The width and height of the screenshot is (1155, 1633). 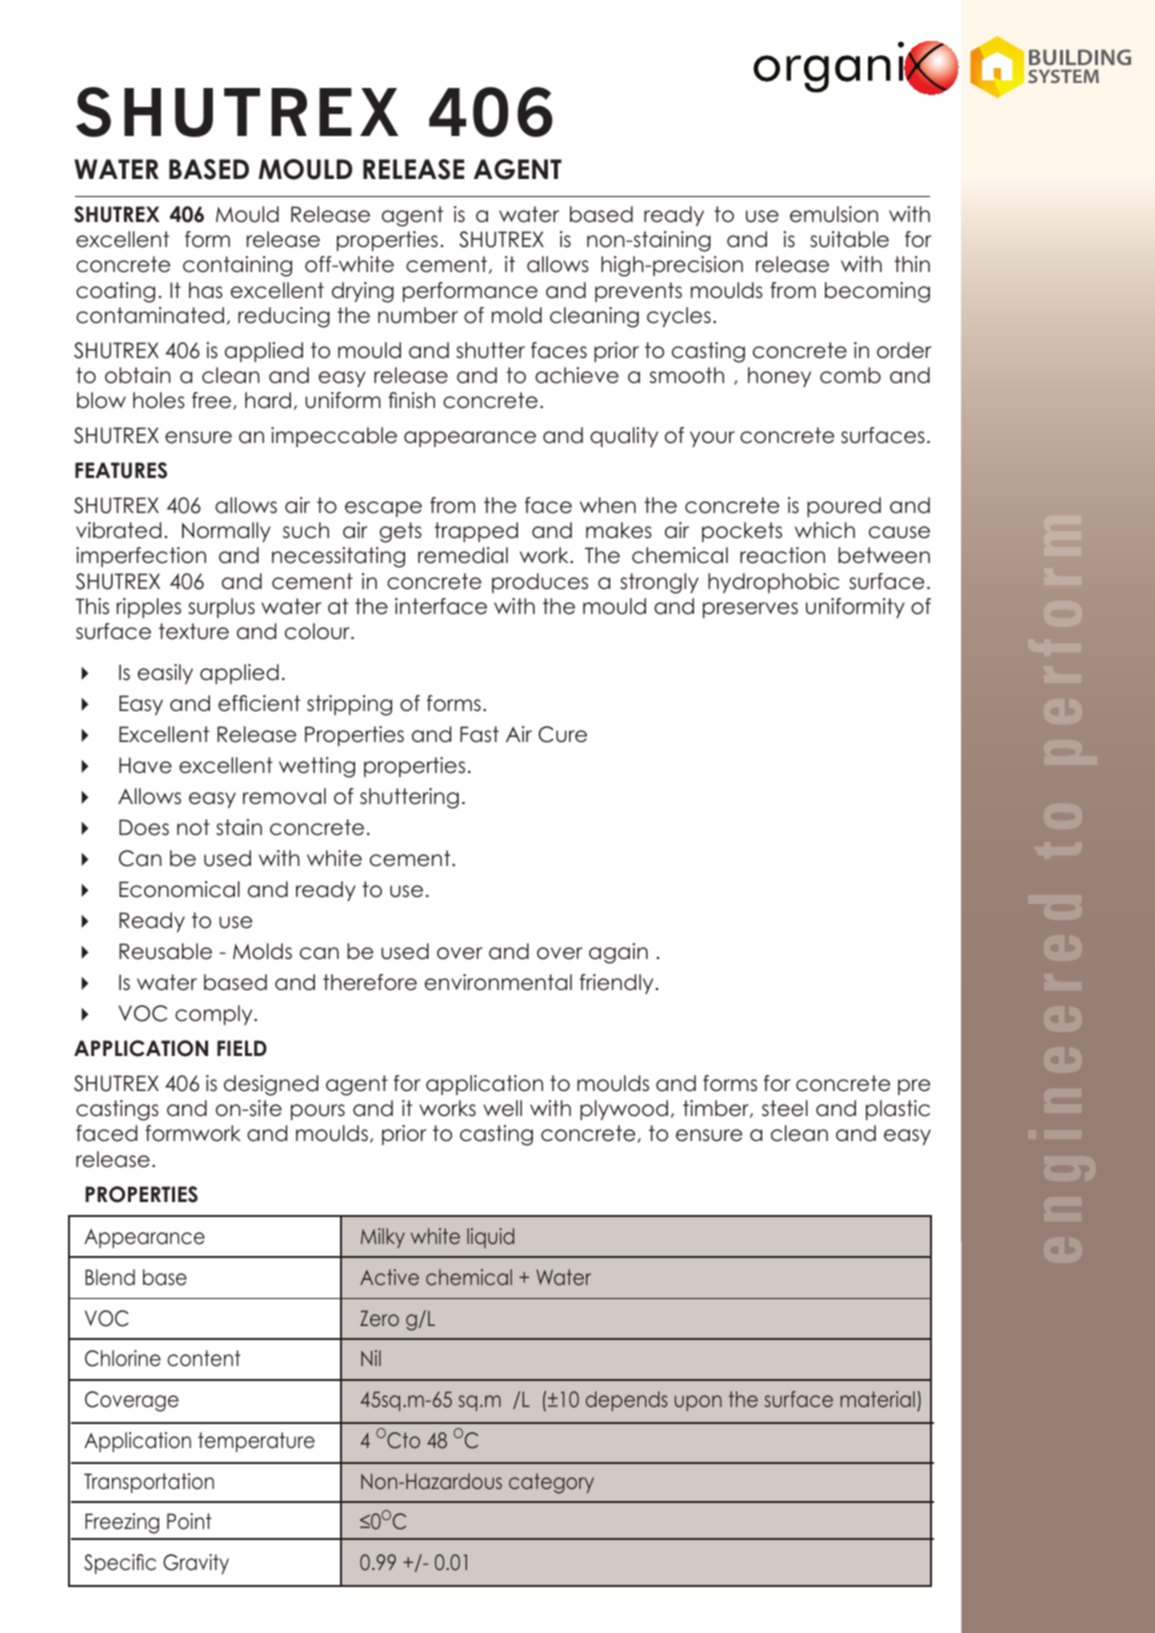 I want to click on suitable, so click(x=849, y=239).
